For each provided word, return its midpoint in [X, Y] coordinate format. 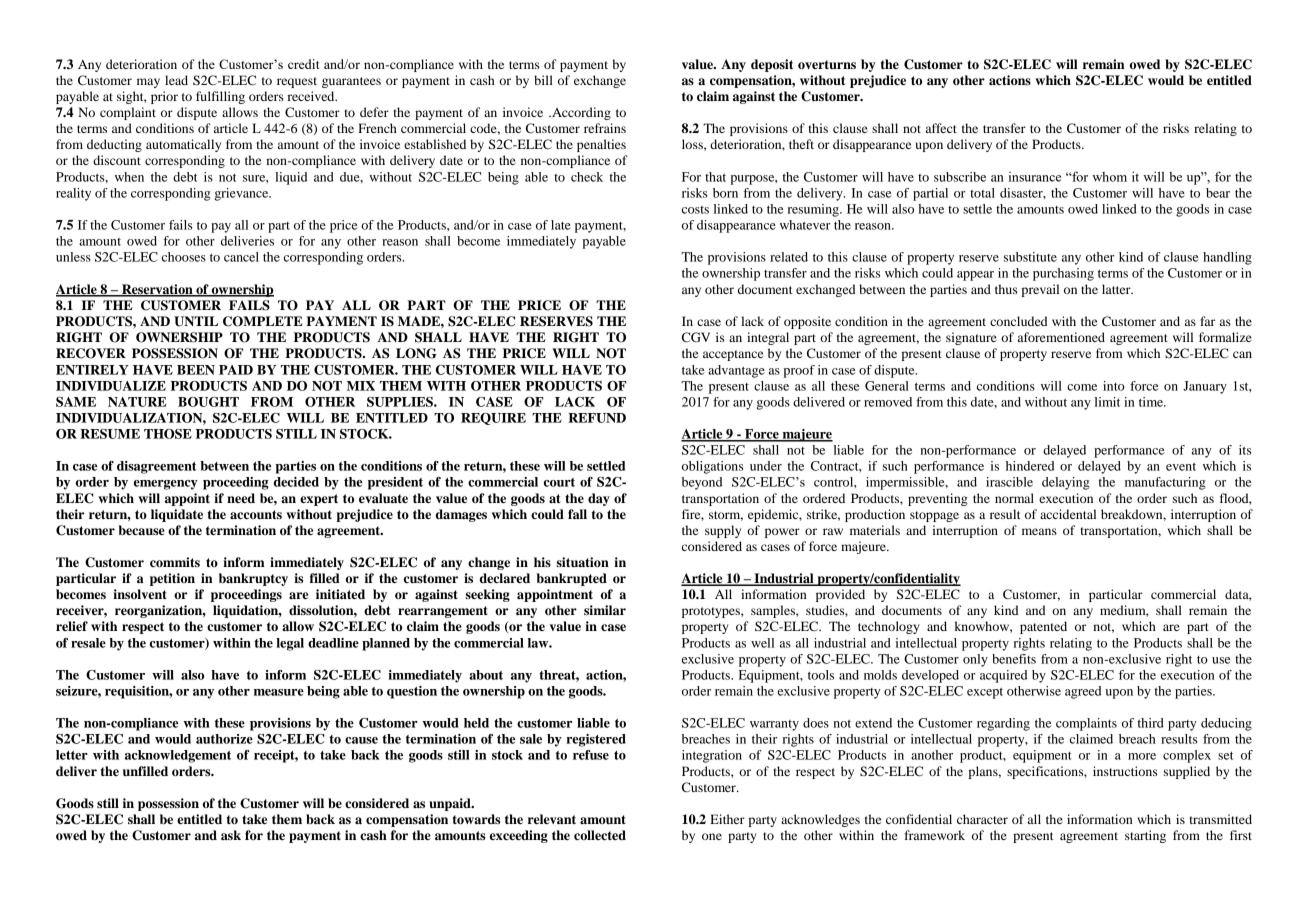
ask [231, 835]
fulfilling [220, 97]
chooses [184, 257]
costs [695, 210]
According [580, 113]
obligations [712, 467]
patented [1043, 627]
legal [290, 644]
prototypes [712, 612]
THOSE [168, 434]
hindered [1030, 466]
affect [941, 128]
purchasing [1063, 274]
